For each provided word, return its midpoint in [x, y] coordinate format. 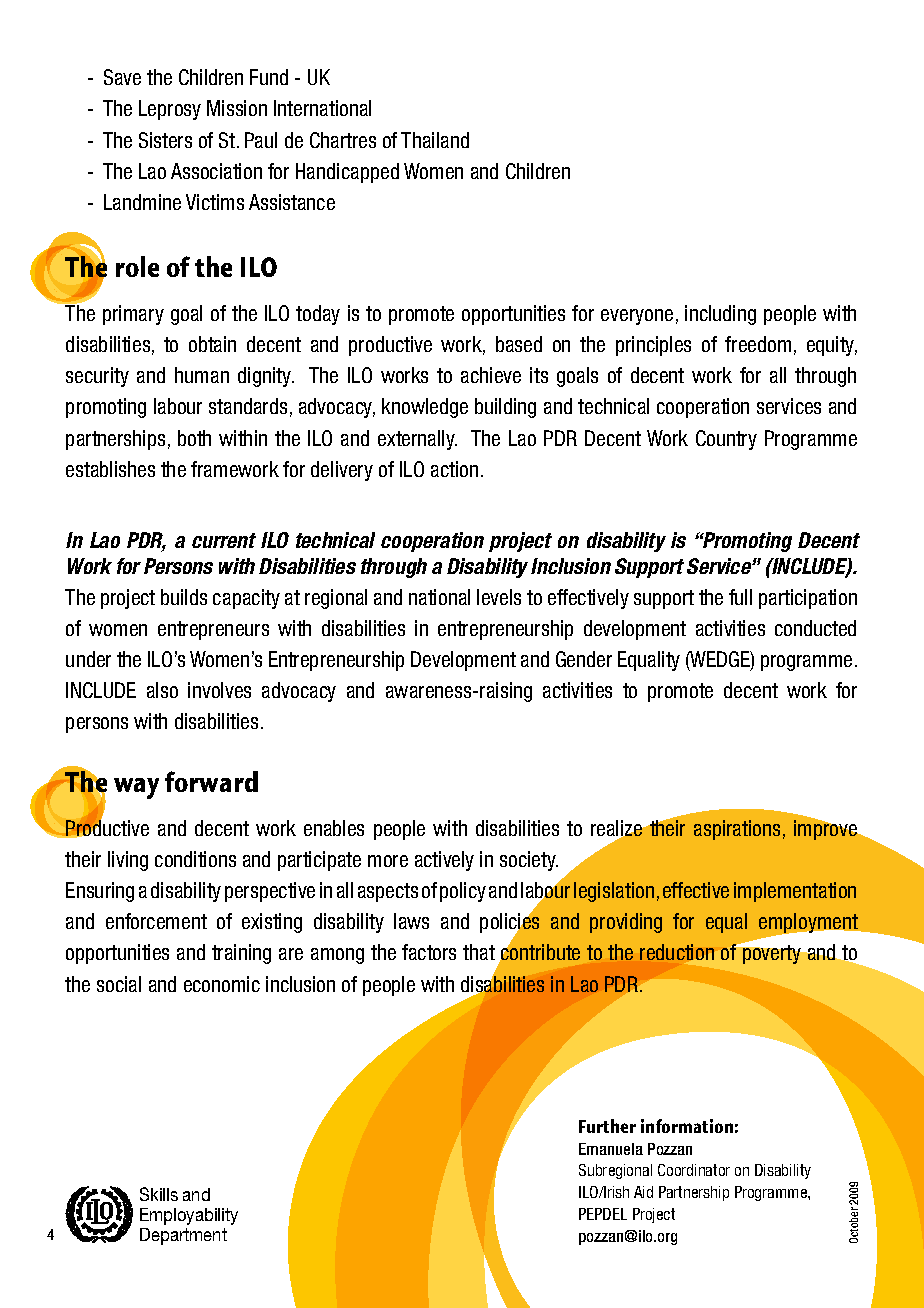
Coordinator [694, 1170]
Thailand [435, 140]
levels [499, 597]
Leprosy [170, 110]
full [740, 597]
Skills [159, 1194]
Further [607, 1126]
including [720, 315]
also [162, 690]
